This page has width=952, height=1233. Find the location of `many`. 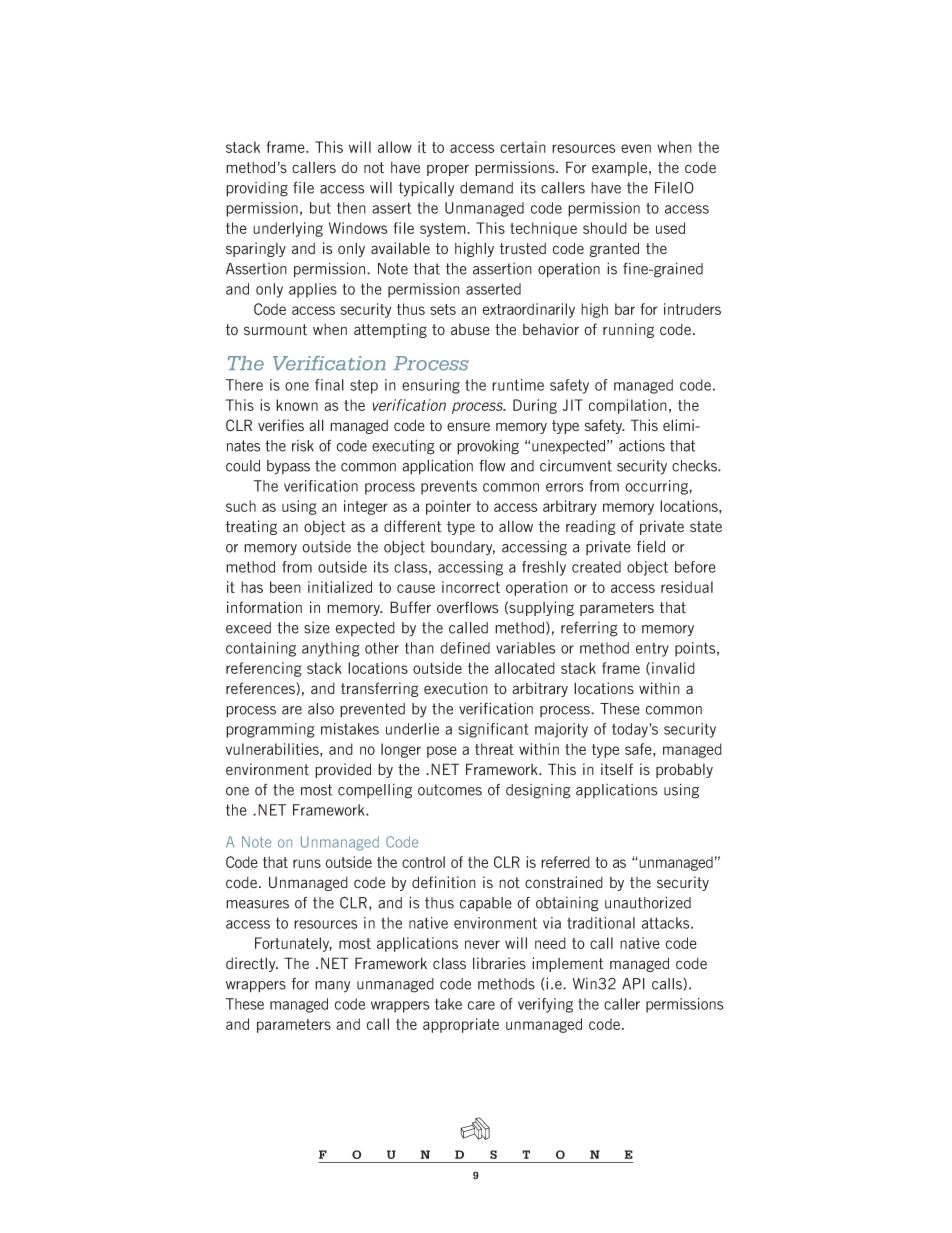

many is located at coordinates (332, 987).
